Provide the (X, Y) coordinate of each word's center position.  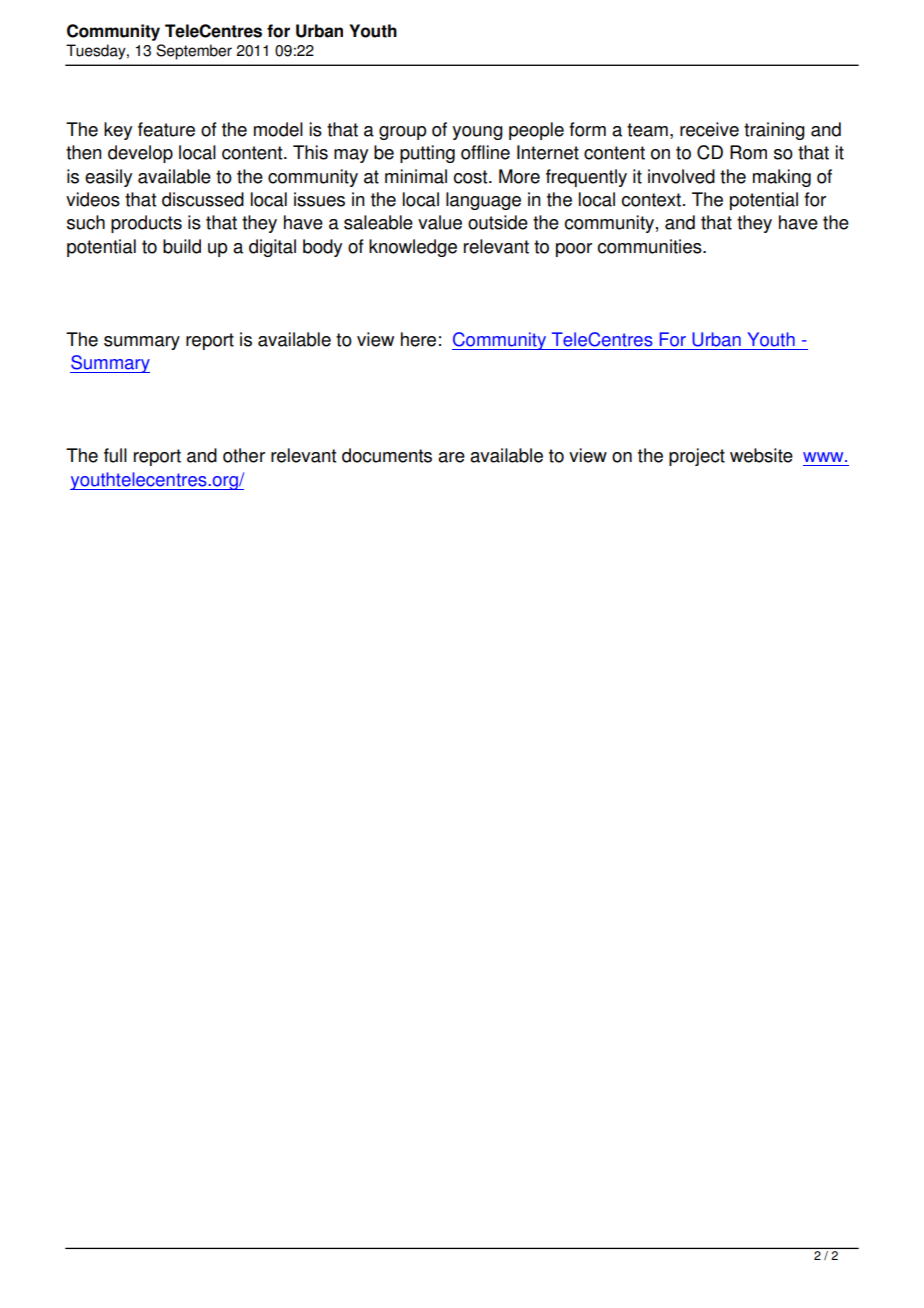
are (451, 457)
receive (709, 129)
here (418, 339)
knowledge (413, 248)
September (194, 52)
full (115, 455)
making (782, 178)
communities (651, 246)
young (477, 133)
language (483, 201)
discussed (203, 199)
